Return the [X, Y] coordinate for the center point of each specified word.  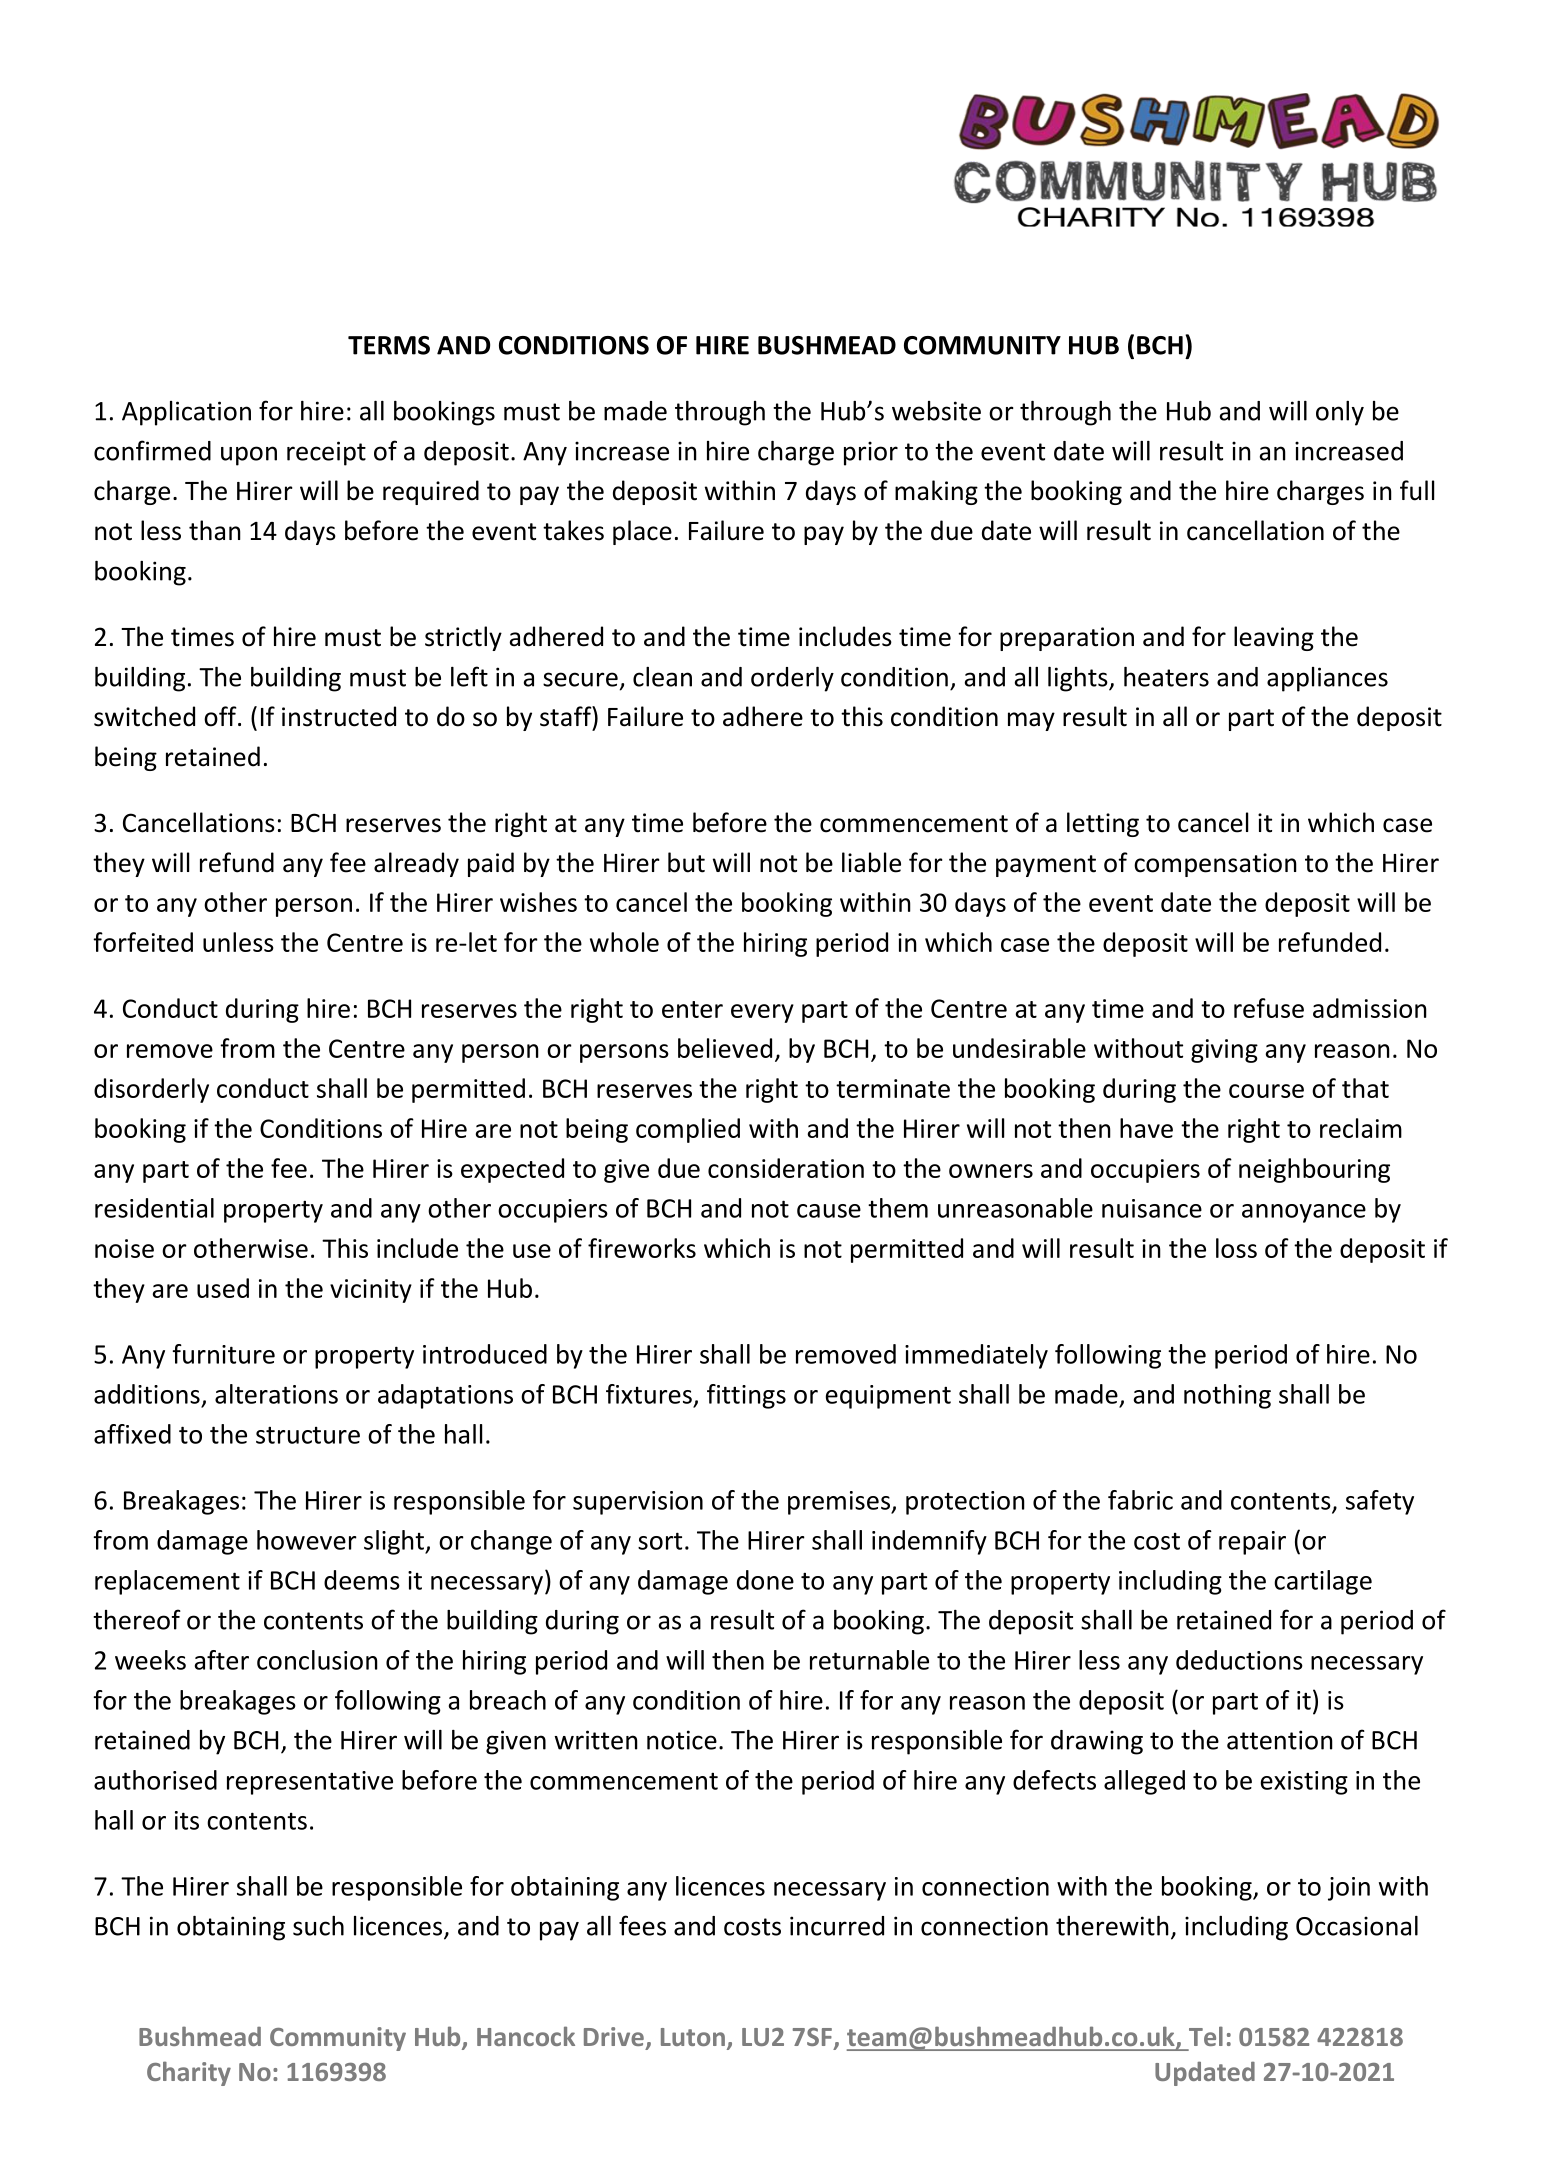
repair [1252, 1543]
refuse [1269, 1008]
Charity [189, 2073]
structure [308, 1435]
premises [840, 1503]
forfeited [143, 942]
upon [249, 456]
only [1340, 413]
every [762, 1013]
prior [871, 453]
